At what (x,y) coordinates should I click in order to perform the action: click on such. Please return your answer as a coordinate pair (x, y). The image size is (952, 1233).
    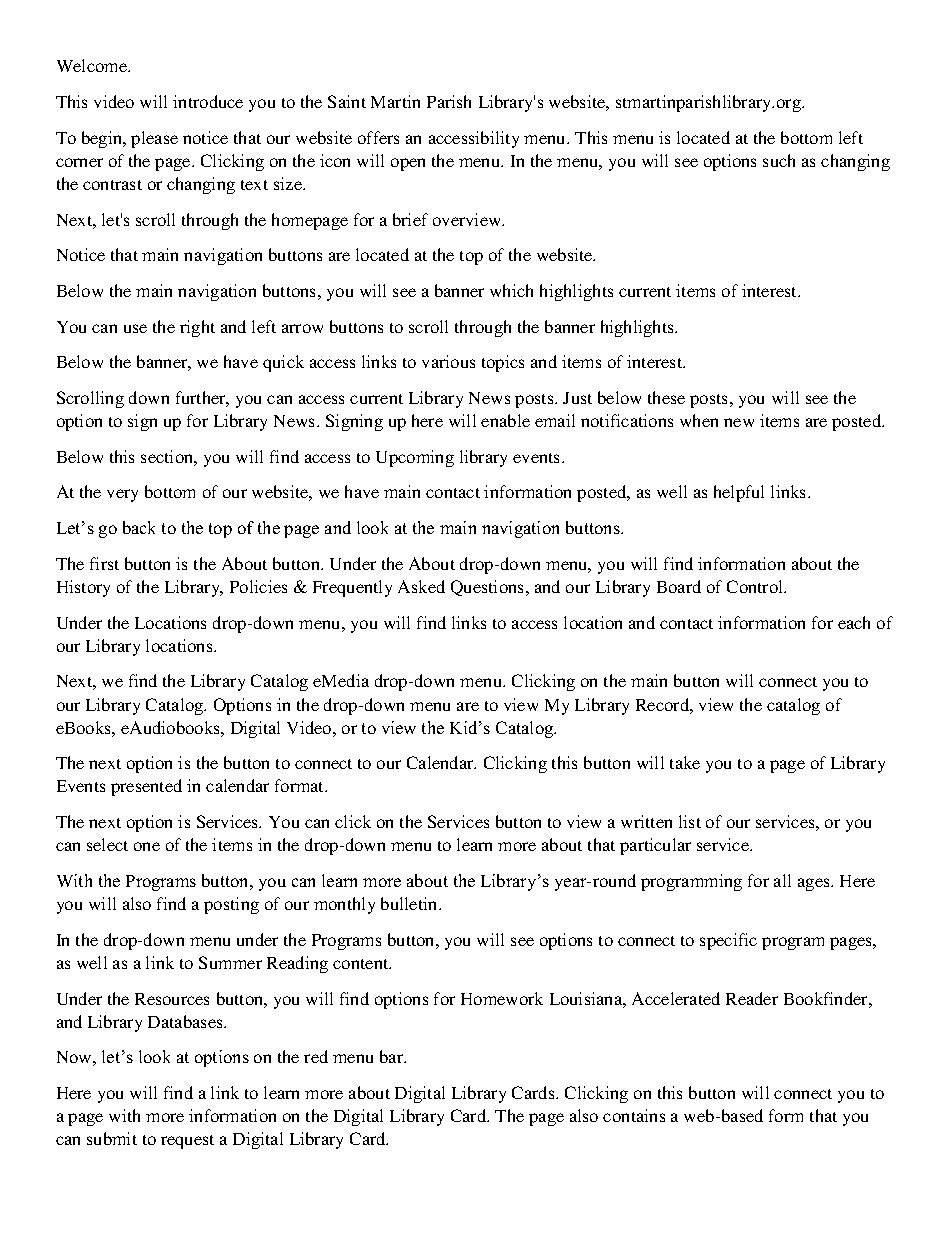
    Looking at the image, I should click on (779, 160).
